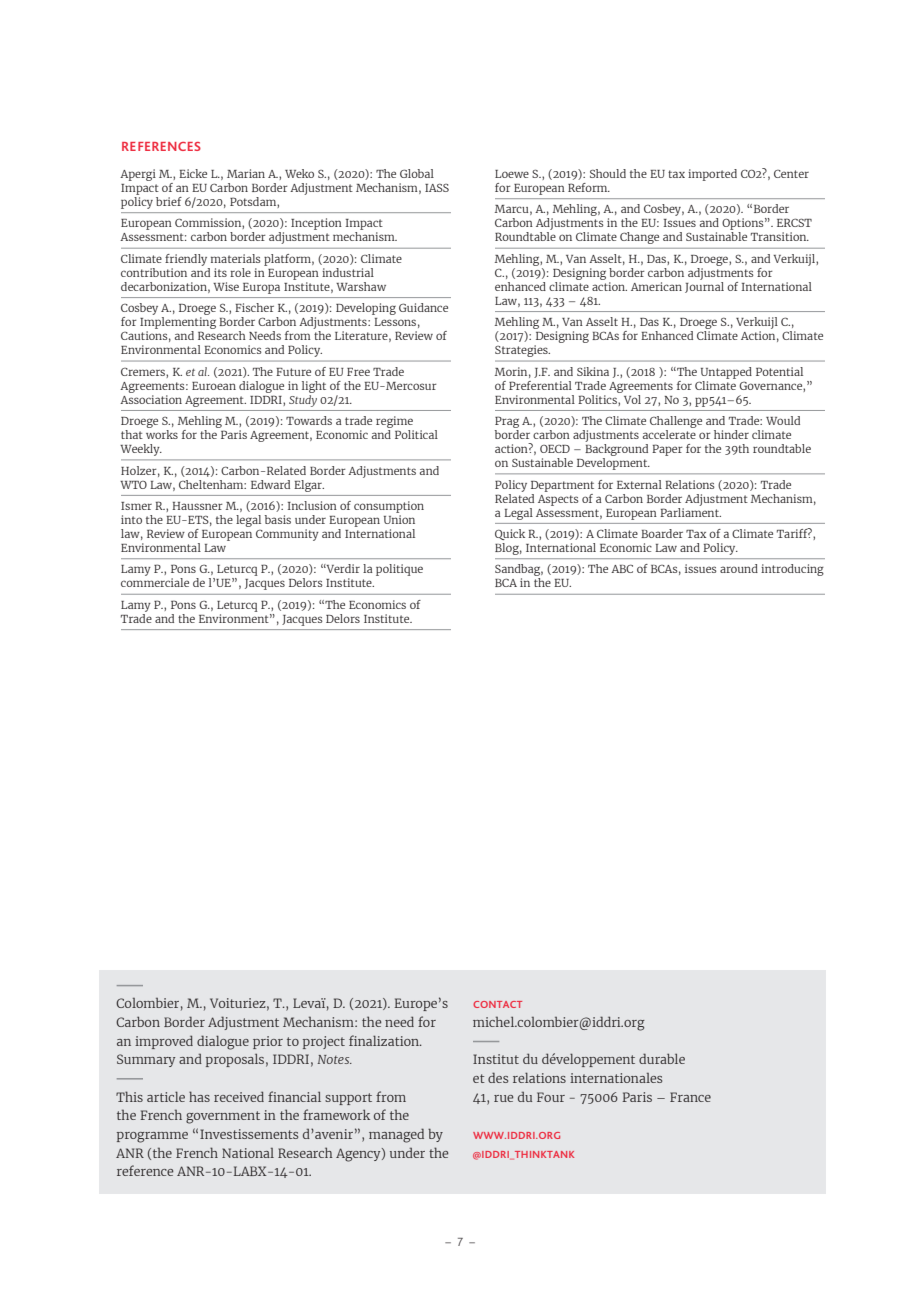 The width and height of the screenshot is (924, 1308). I want to click on commerciale, so click(155, 582).
